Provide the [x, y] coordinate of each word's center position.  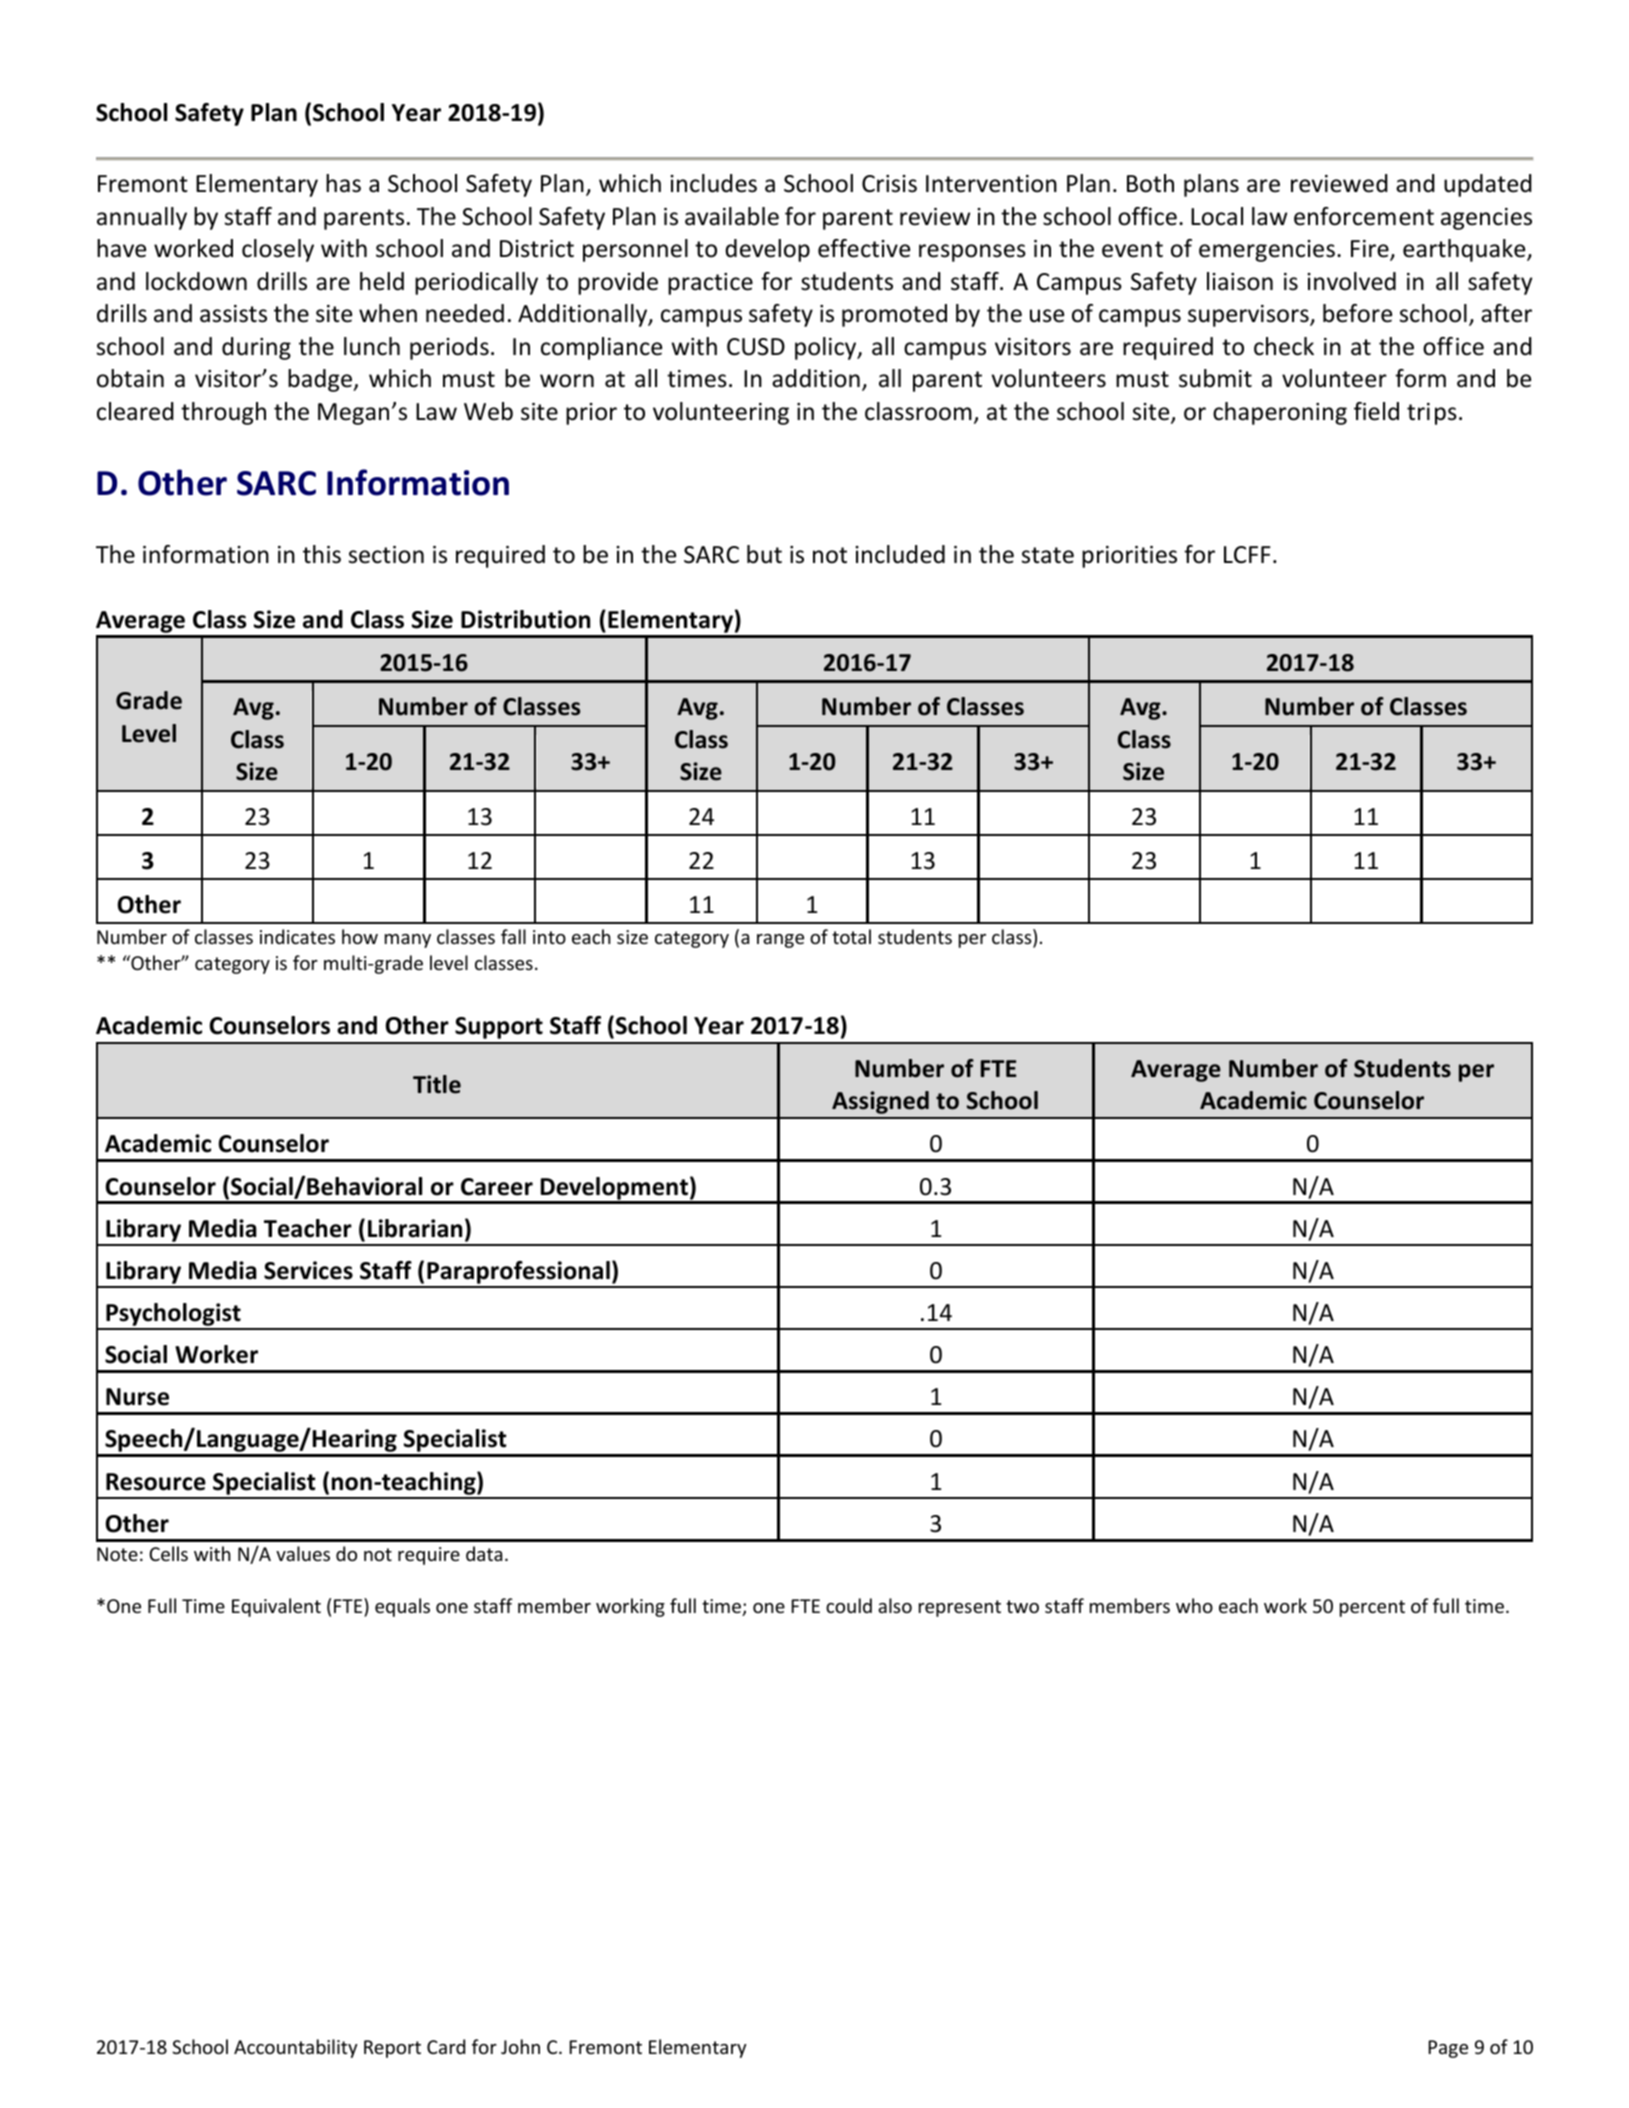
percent [1372, 1608]
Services [308, 1270]
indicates [297, 936]
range [780, 941]
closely [278, 250]
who [1194, 1605]
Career [497, 1187]
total [851, 936]
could [849, 1605]
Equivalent [276, 1607]
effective [864, 248]
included [900, 554]
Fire [1371, 250]
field [1376, 411]
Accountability [296, 2048]
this [322, 554]
